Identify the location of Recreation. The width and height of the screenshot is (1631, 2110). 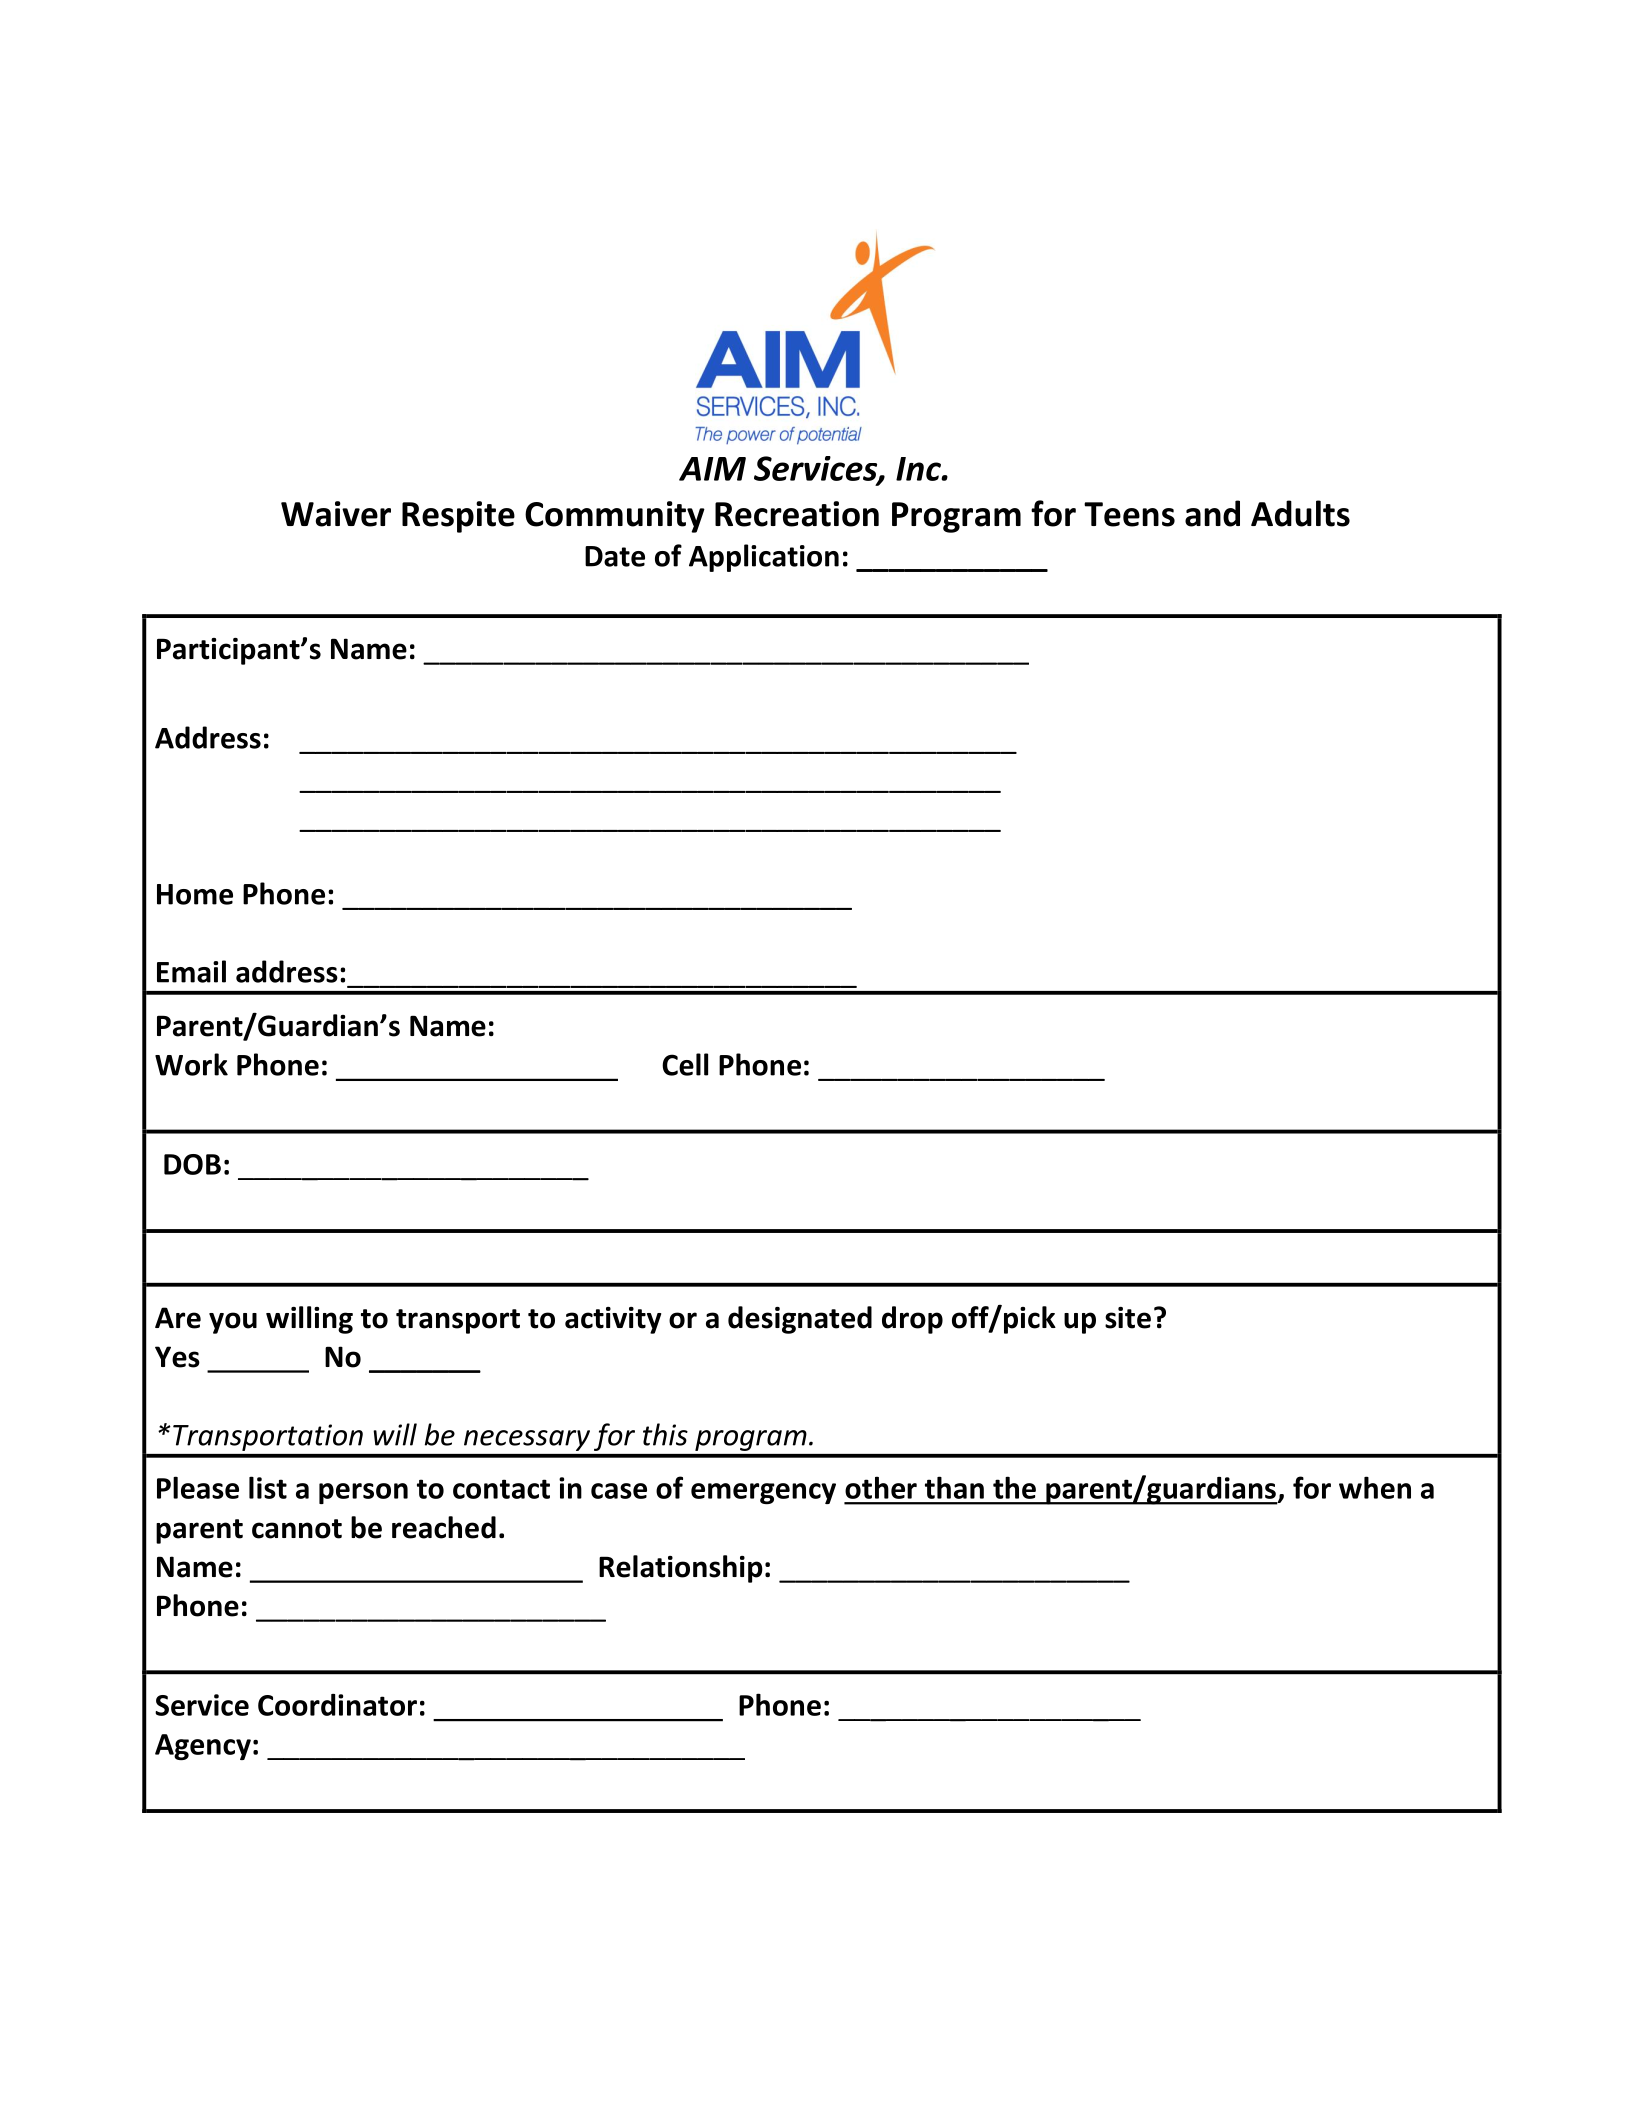
(797, 514).
